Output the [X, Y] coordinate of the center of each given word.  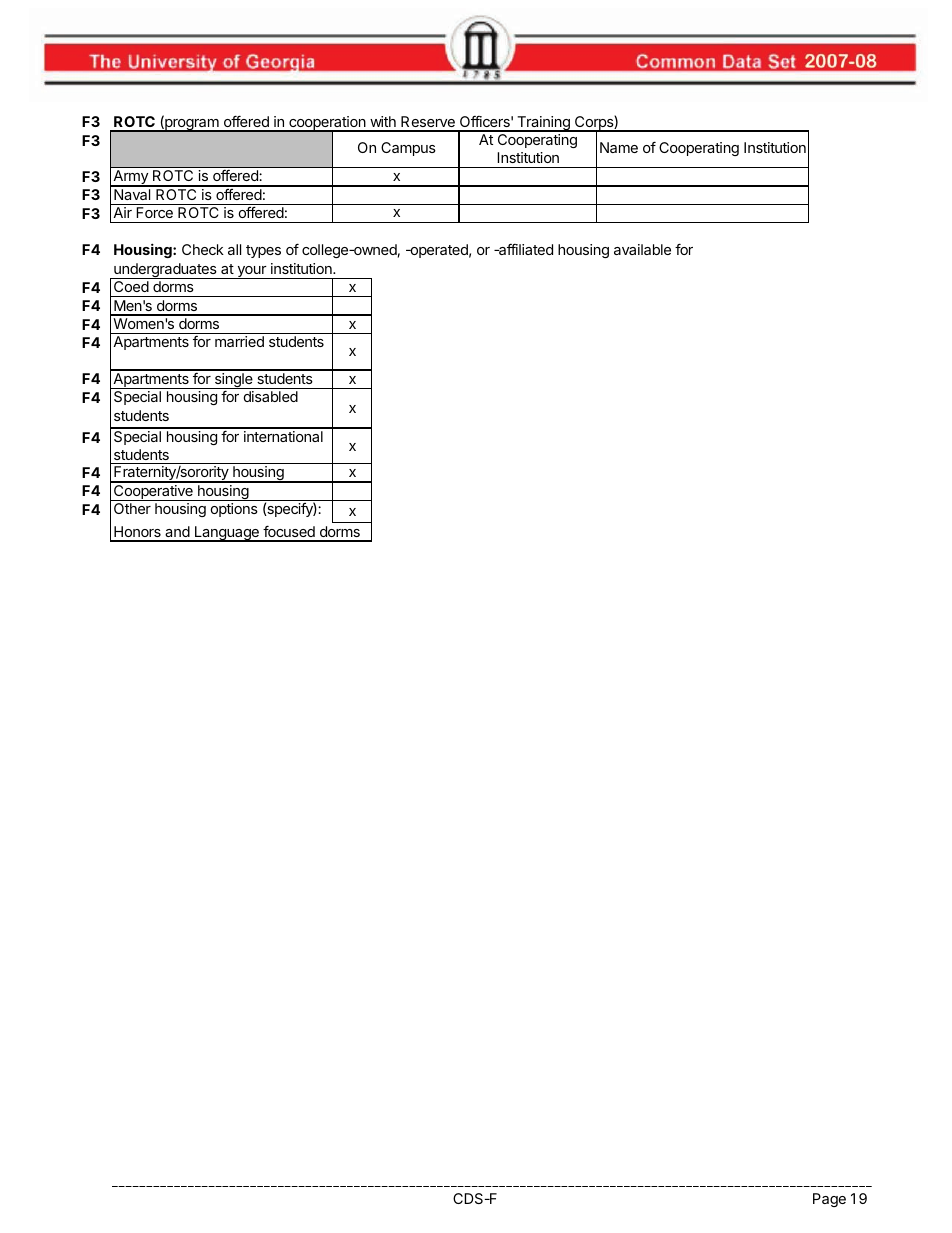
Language [226, 534]
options [234, 510]
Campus [408, 149]
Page [829, 1200]
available [642, 249]
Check [203, 249]
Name [619, 147]
